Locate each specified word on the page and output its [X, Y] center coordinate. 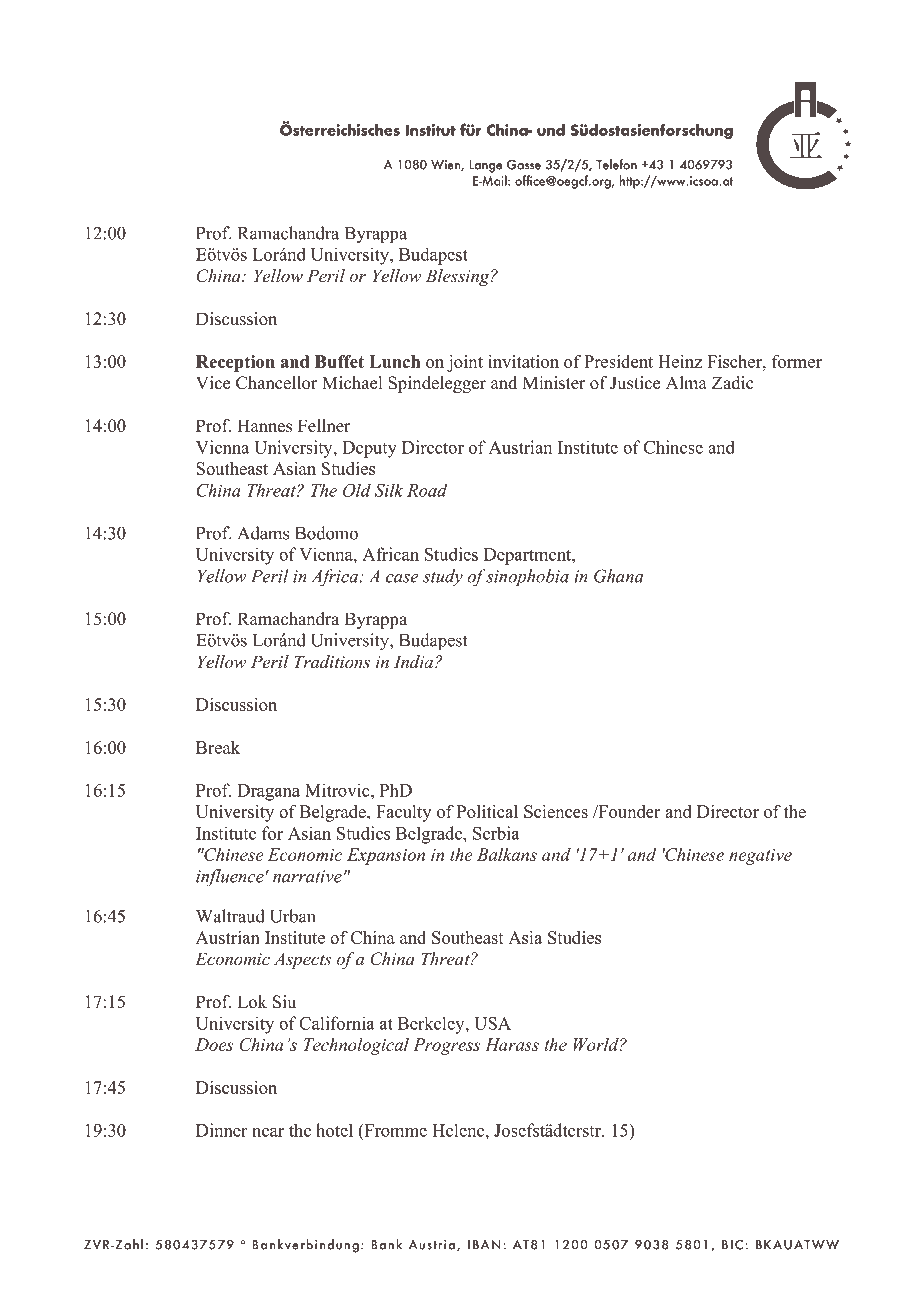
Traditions [332, 661]
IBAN [484, 1244]
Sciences [556, 811]
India [415, 661]
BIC [732, 1245]
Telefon [616, 164]
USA [492, 1023]
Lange [486, 166]
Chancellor [277, 383]
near [268, 1132]
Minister [554, 383]
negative [760, 857]
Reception [235, 363]
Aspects [302, 960]
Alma [686, 382]
